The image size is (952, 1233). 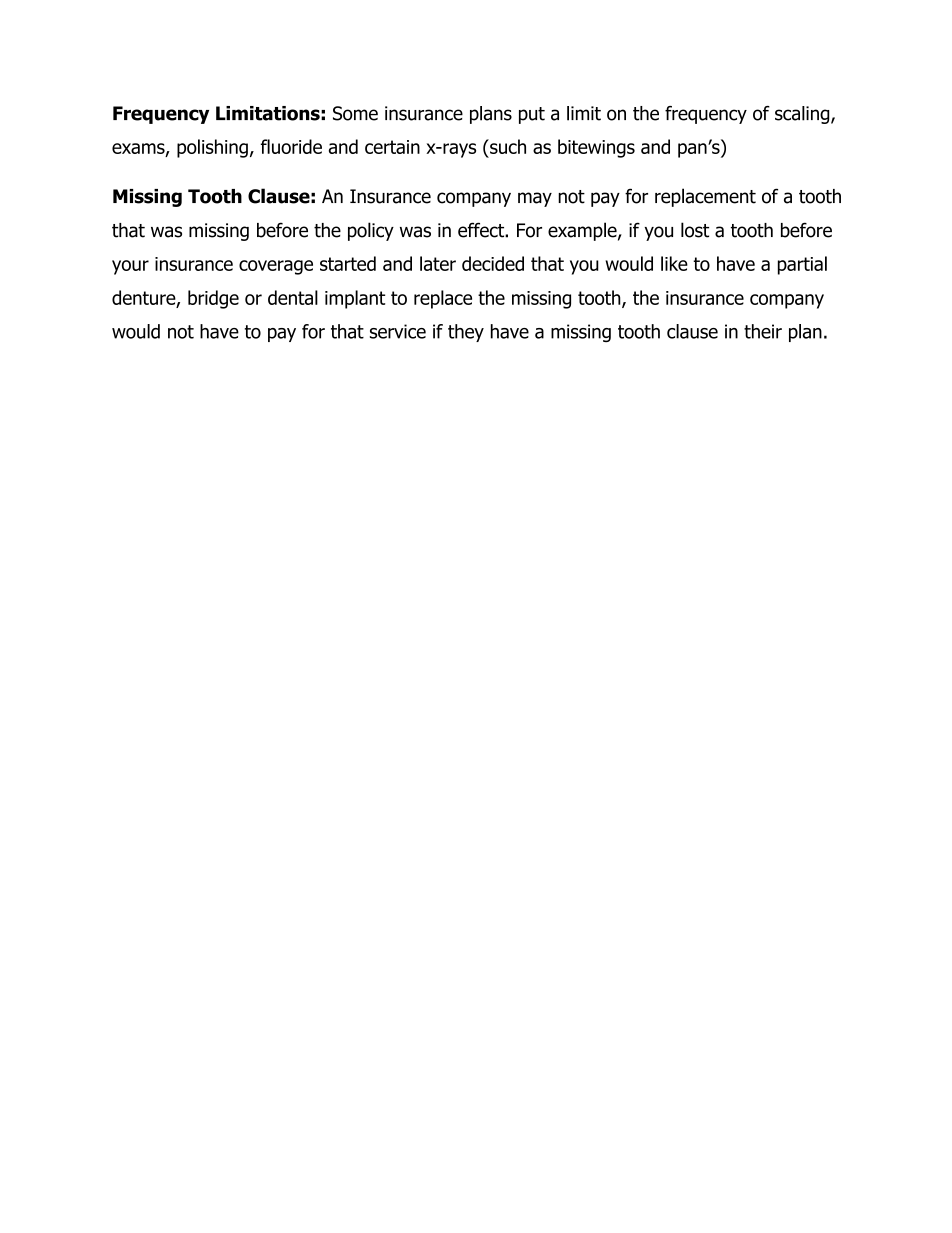 What do you see at coordinates (763, 331) in the screenshot?
I see `their` at bounding box center [763, 331].
